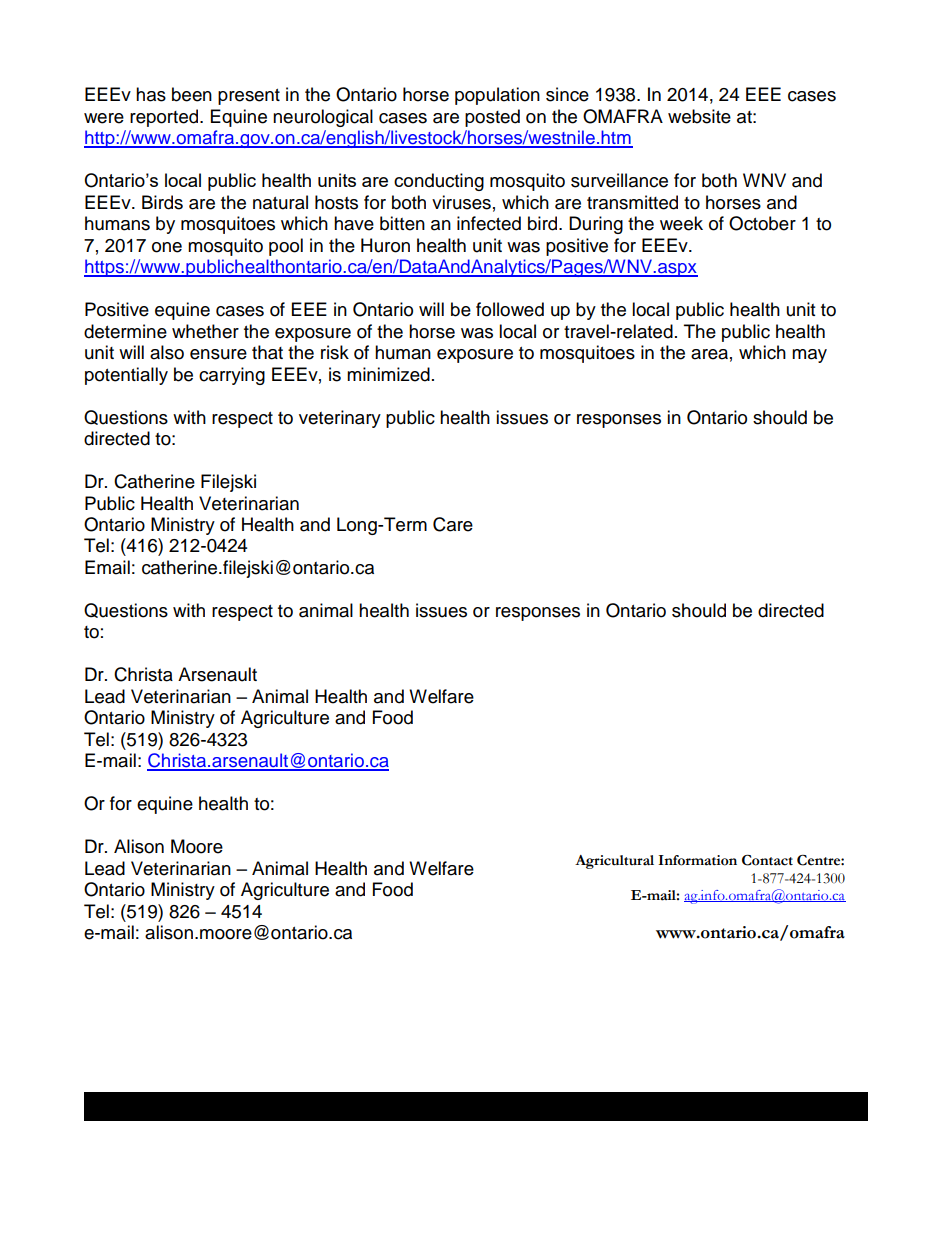 This document has height=1233, width=952. Describe the element at coordinates (809, 356) in the document. I see `may` at that location.
